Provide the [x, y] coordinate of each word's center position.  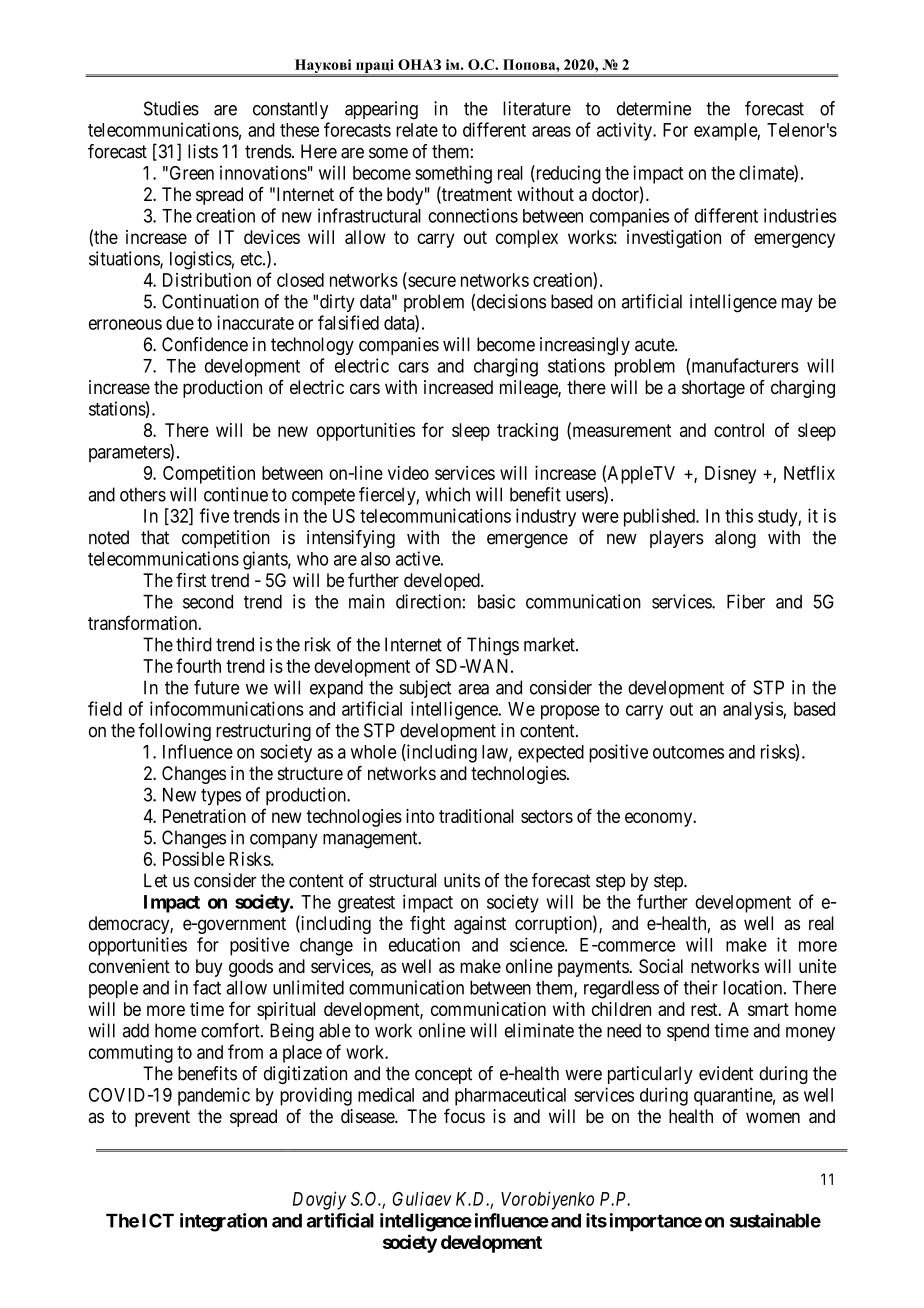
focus [464, 1116]
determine [654, 108]
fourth [198, 665]
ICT [158, 1220]
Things [493, 646]
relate [417, 130]
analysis [753, 710]
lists [203, 151]
